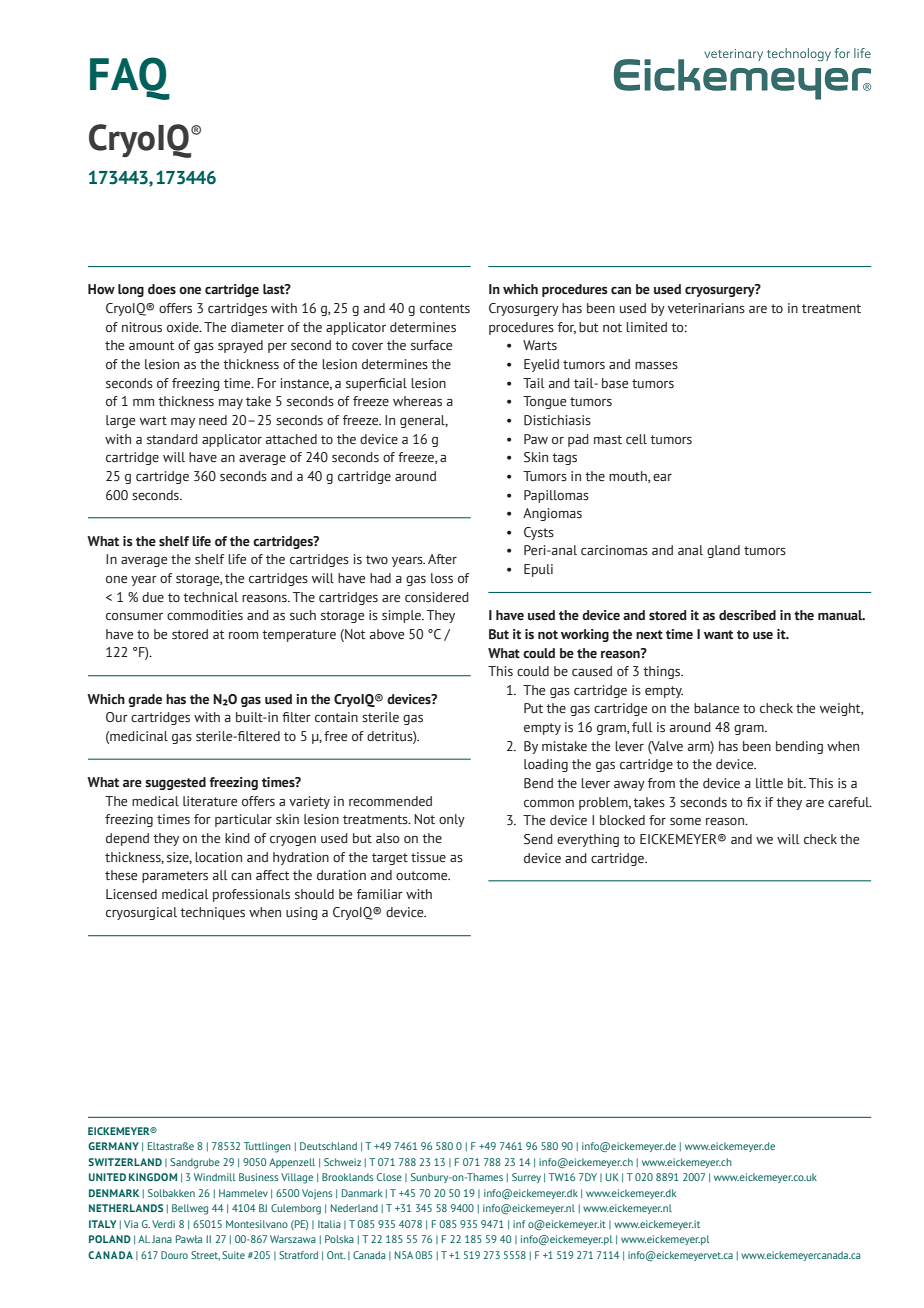 The width and height of the image is (924, 1308). Describe the element at coordinates (445, 308) in the image. I see `contents` at that location.
